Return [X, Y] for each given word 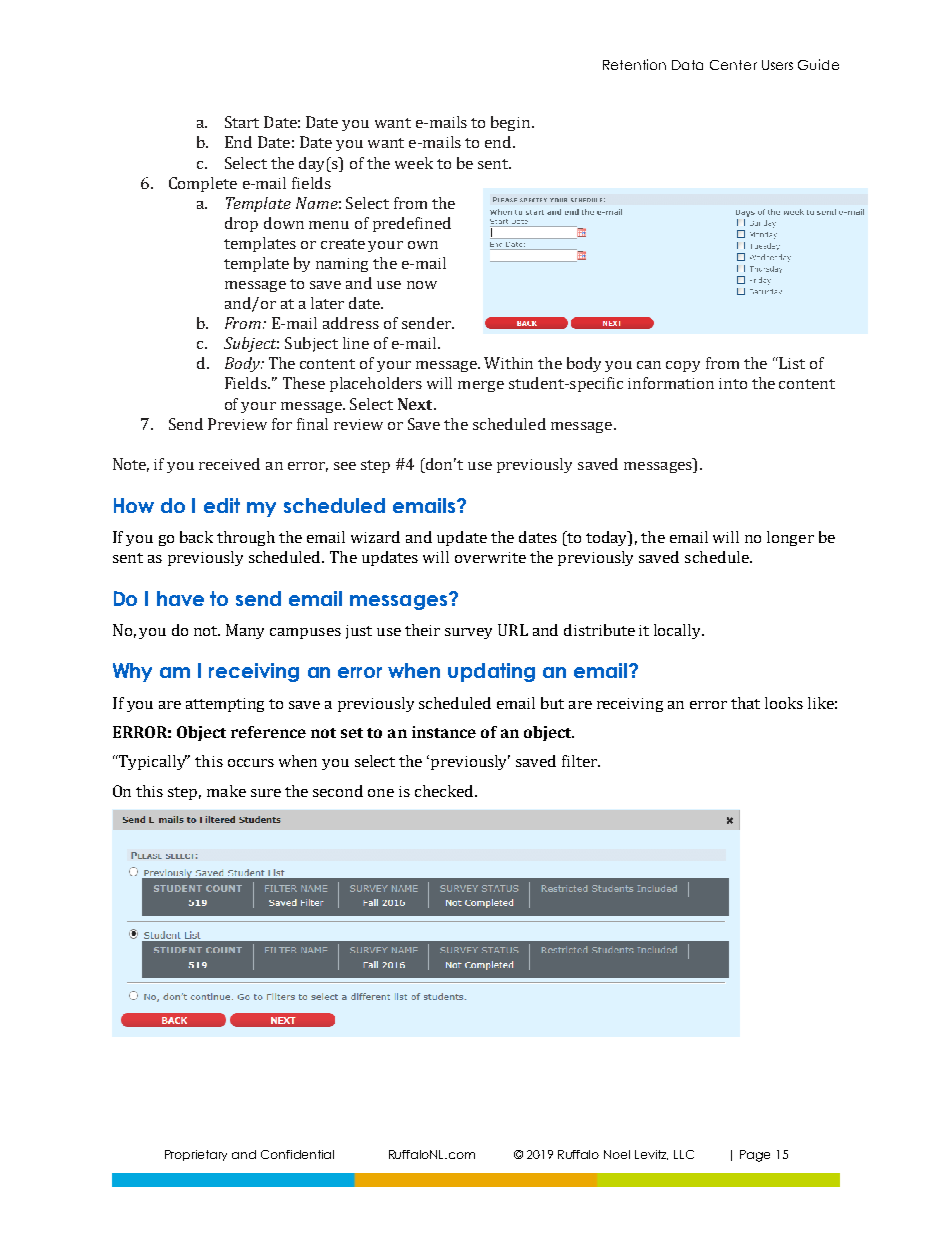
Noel [617, 1154]
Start [242, 122]
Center [733, 65]
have [180, 598]
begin [512, 123]
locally [679, 631]
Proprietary [196, 1155]
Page [755, 1156]
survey [468, 633]
